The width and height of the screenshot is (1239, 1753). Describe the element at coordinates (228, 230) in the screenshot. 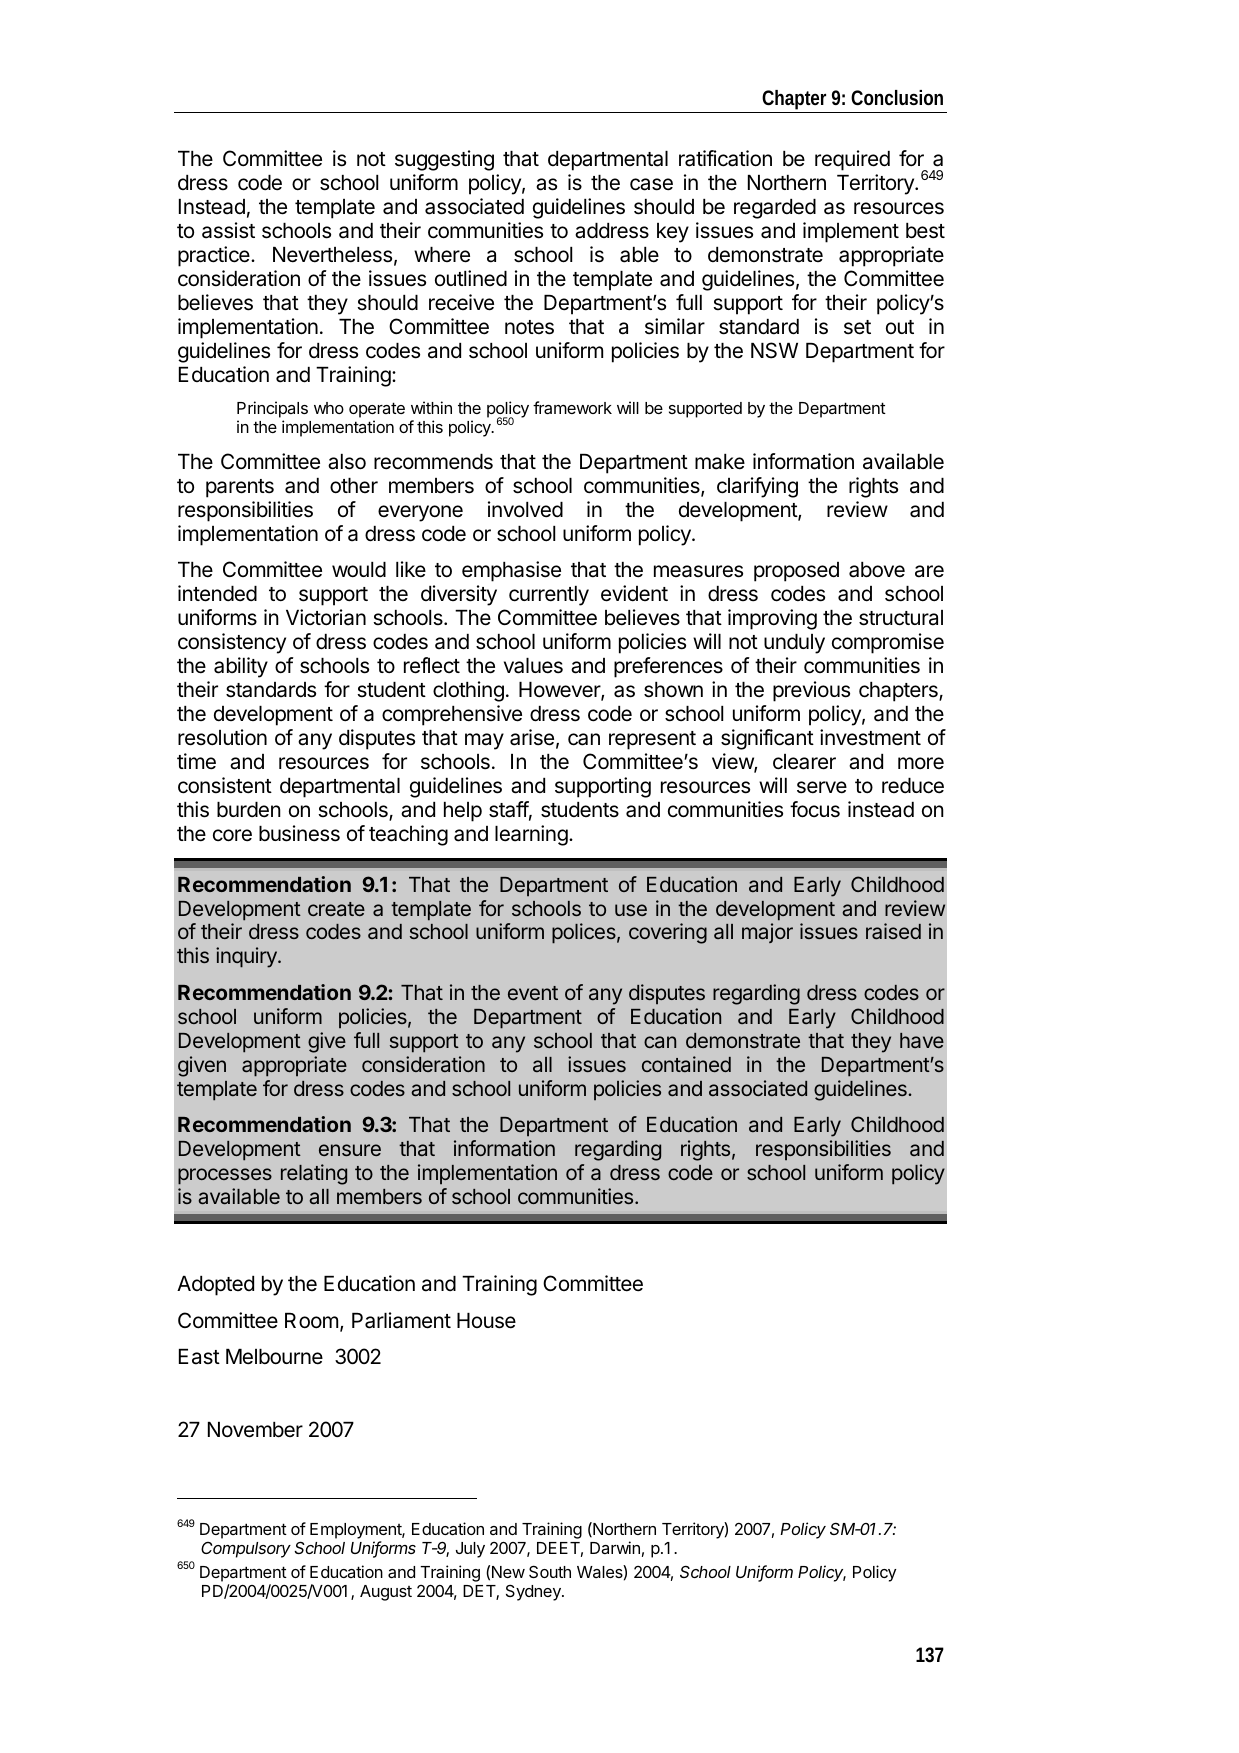

I see `assist` at that location.
